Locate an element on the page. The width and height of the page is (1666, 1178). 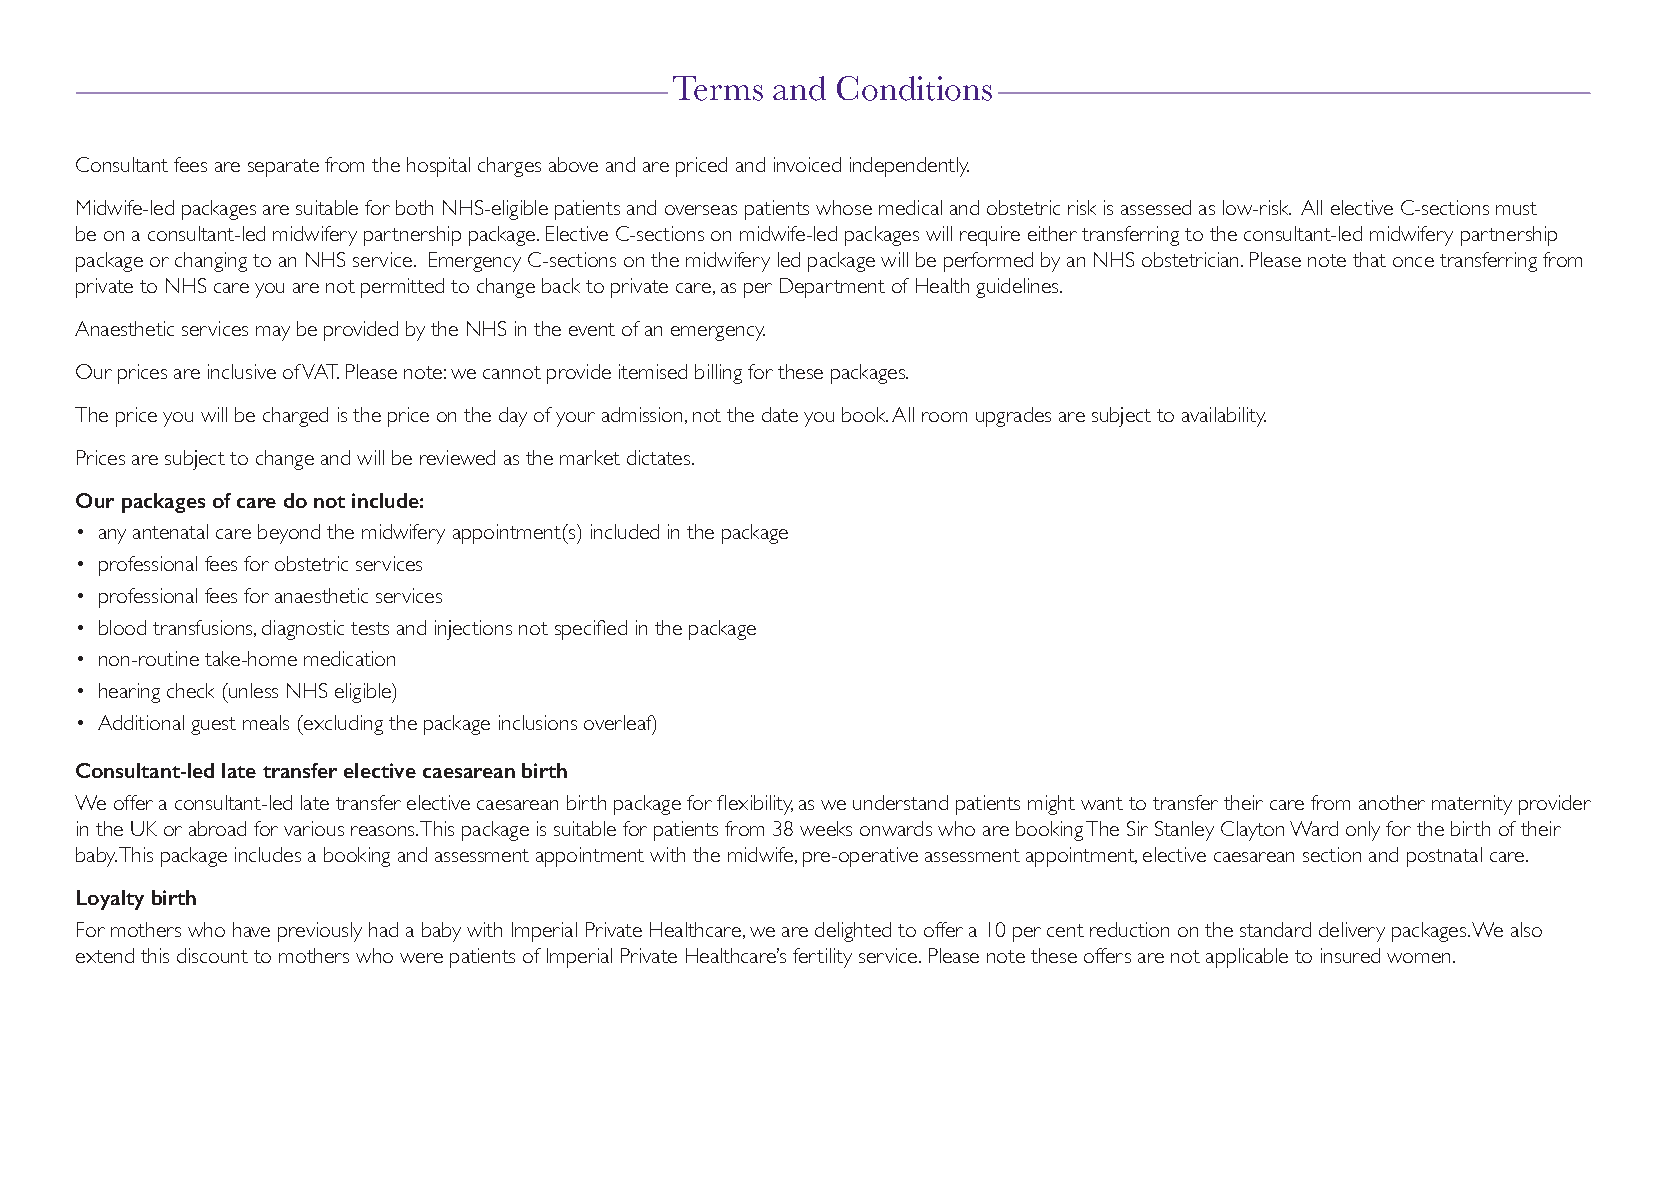
must is located at coordinates (1516, 208).
